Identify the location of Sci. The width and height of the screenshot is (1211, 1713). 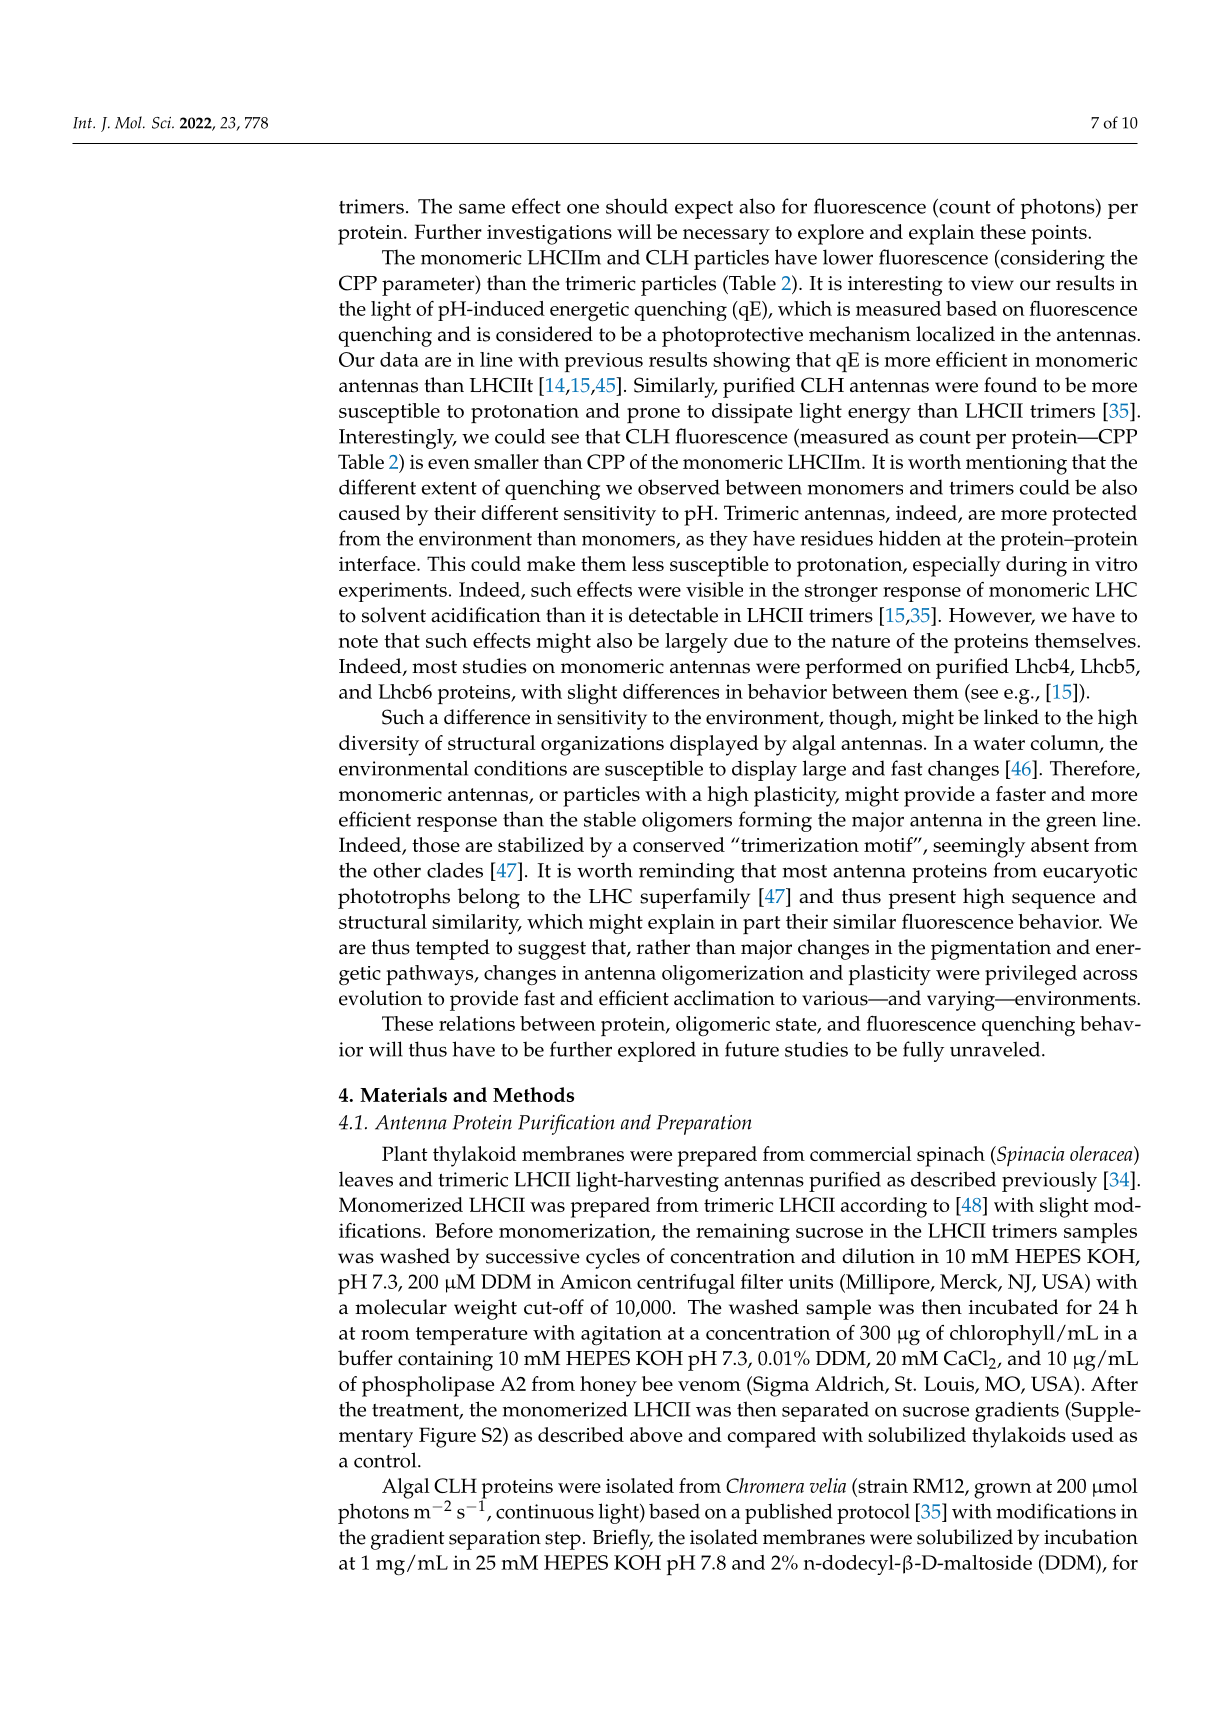
(163, 123).
